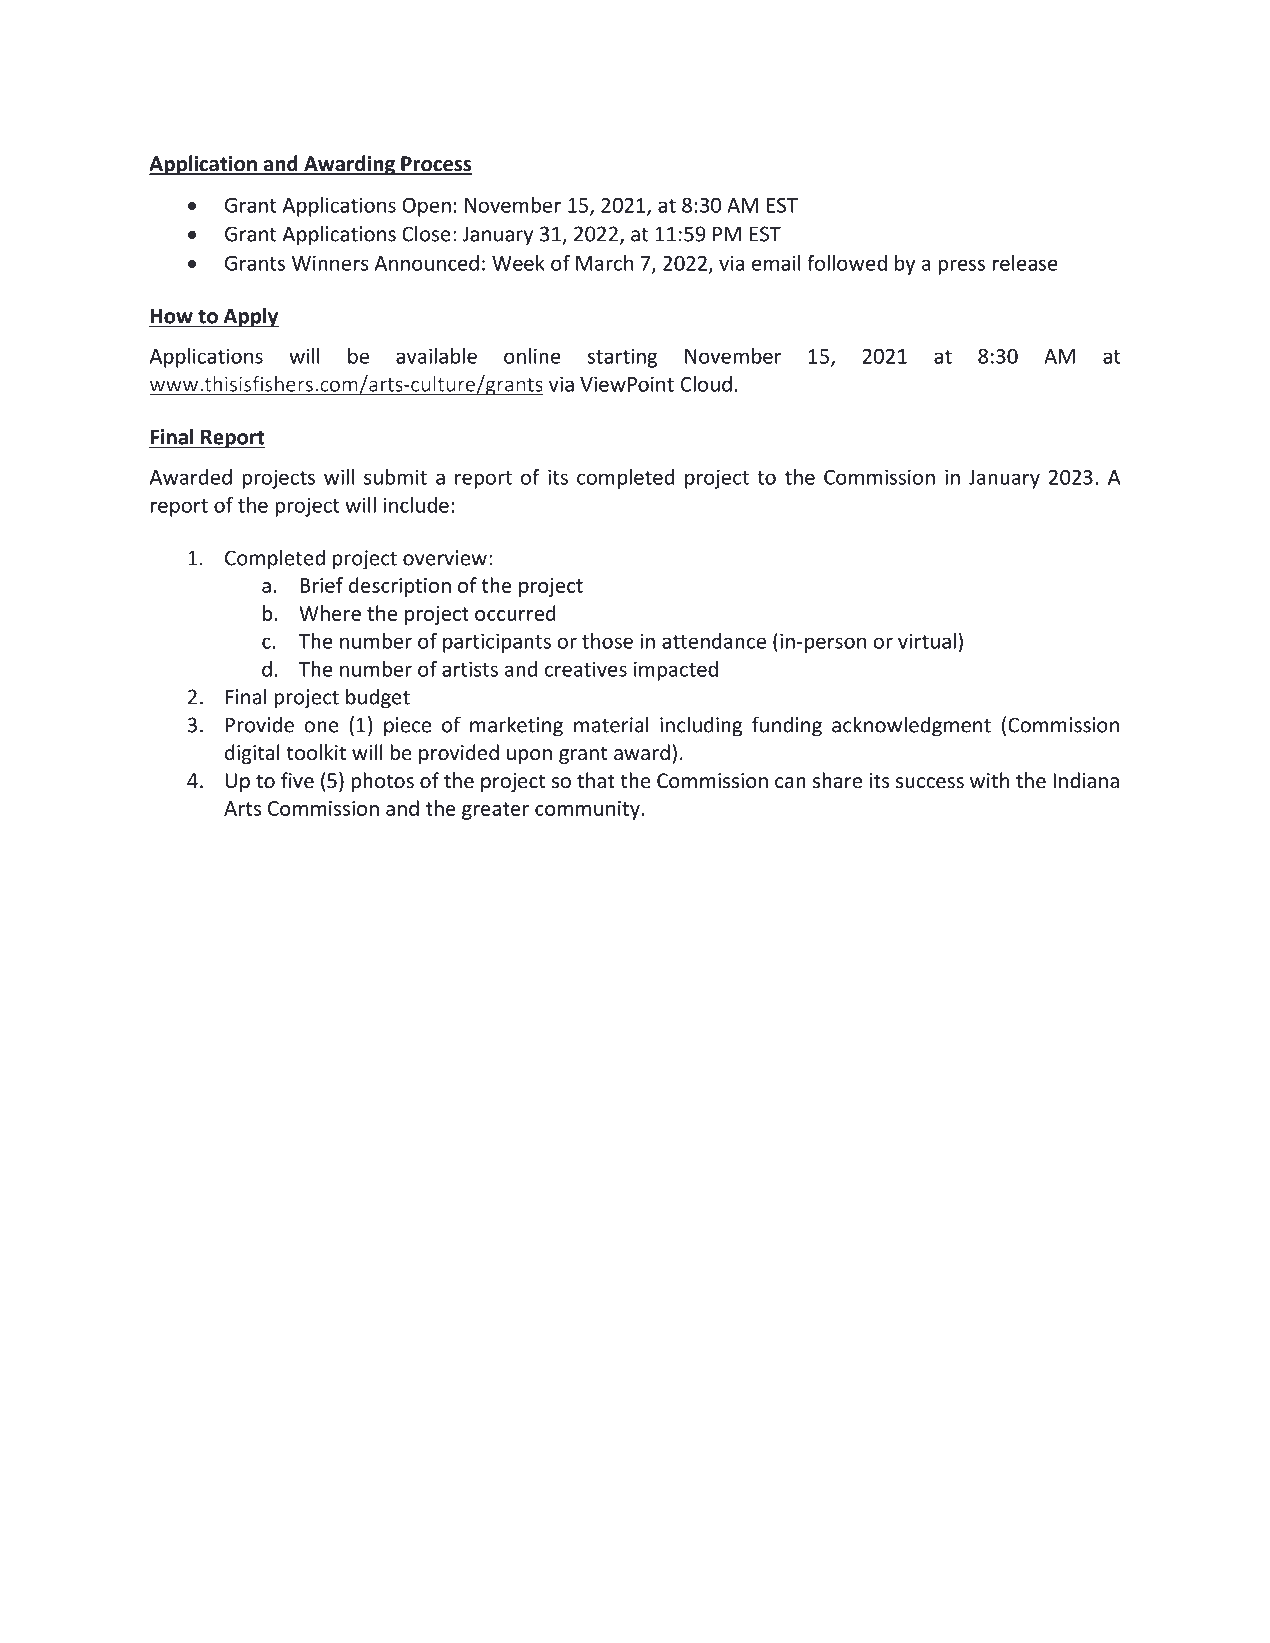 The image size is (1270, 1643). I want to click on Brief, so click(321, 585).
